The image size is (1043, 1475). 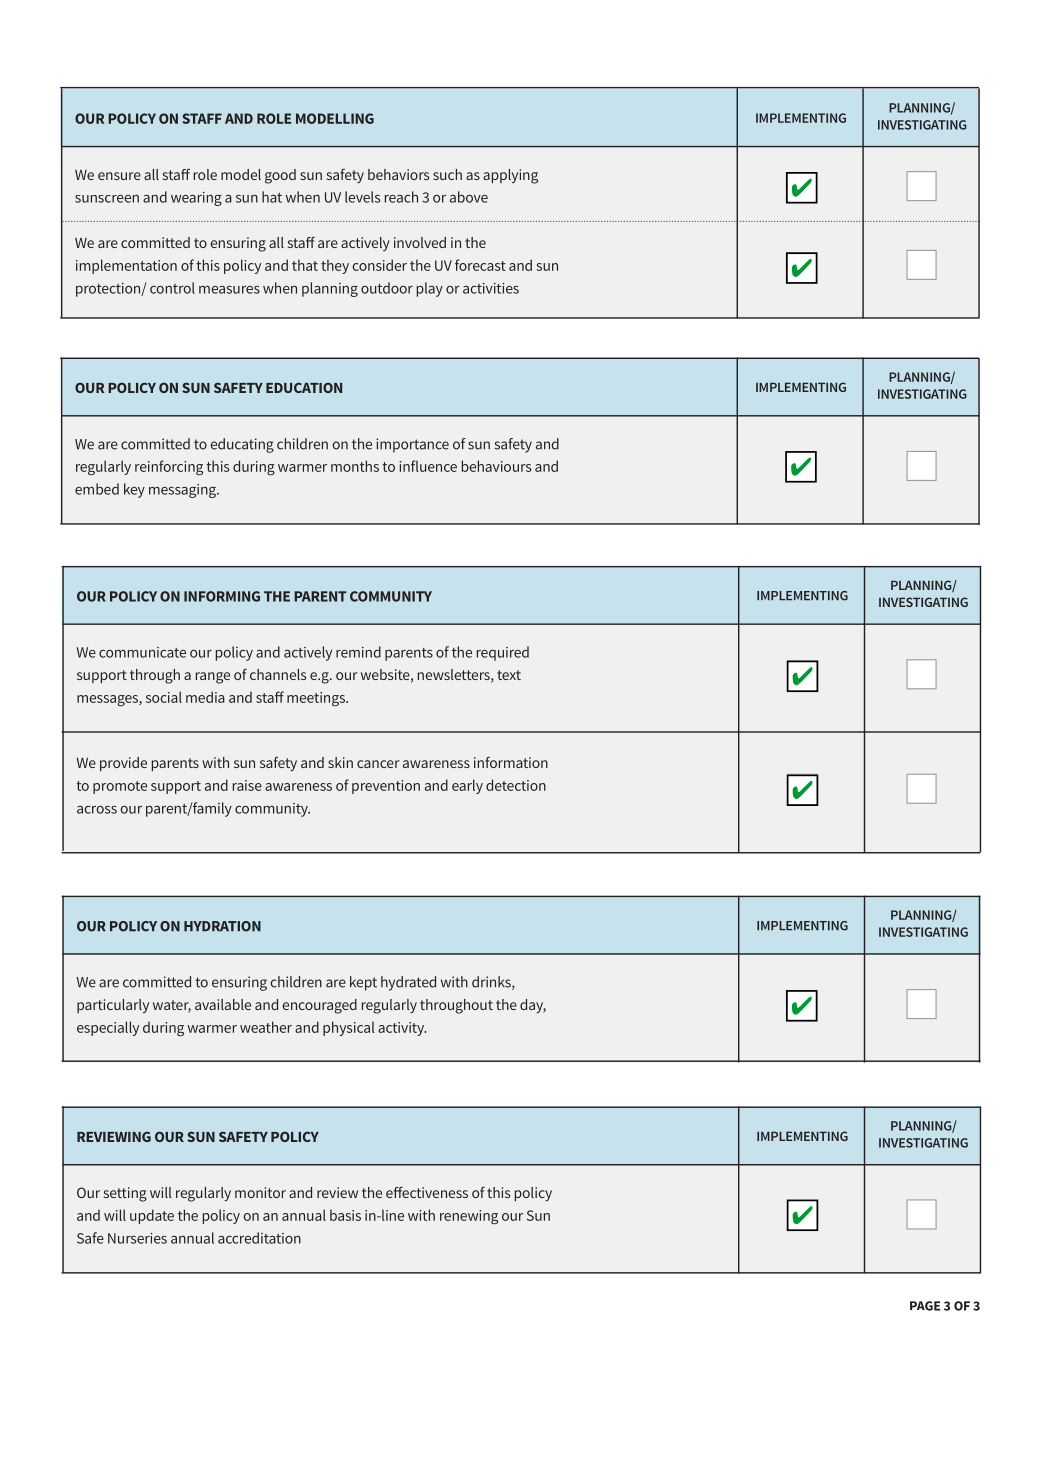 What do you see at coordinates (510, 176) in the screenshot?
I see `applying` at bounding box center [510, 176].
